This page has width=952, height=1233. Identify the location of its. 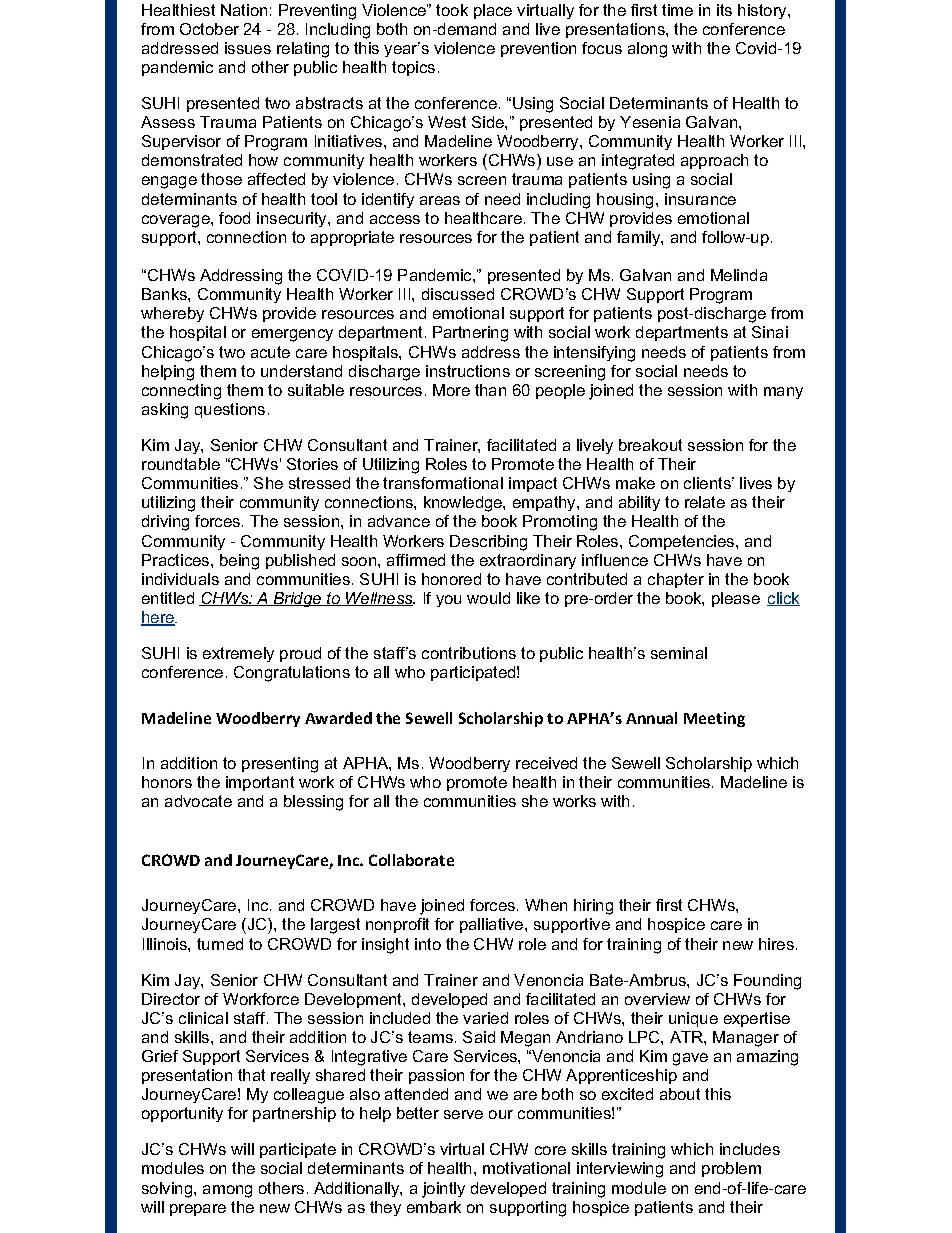
(724, 10).
